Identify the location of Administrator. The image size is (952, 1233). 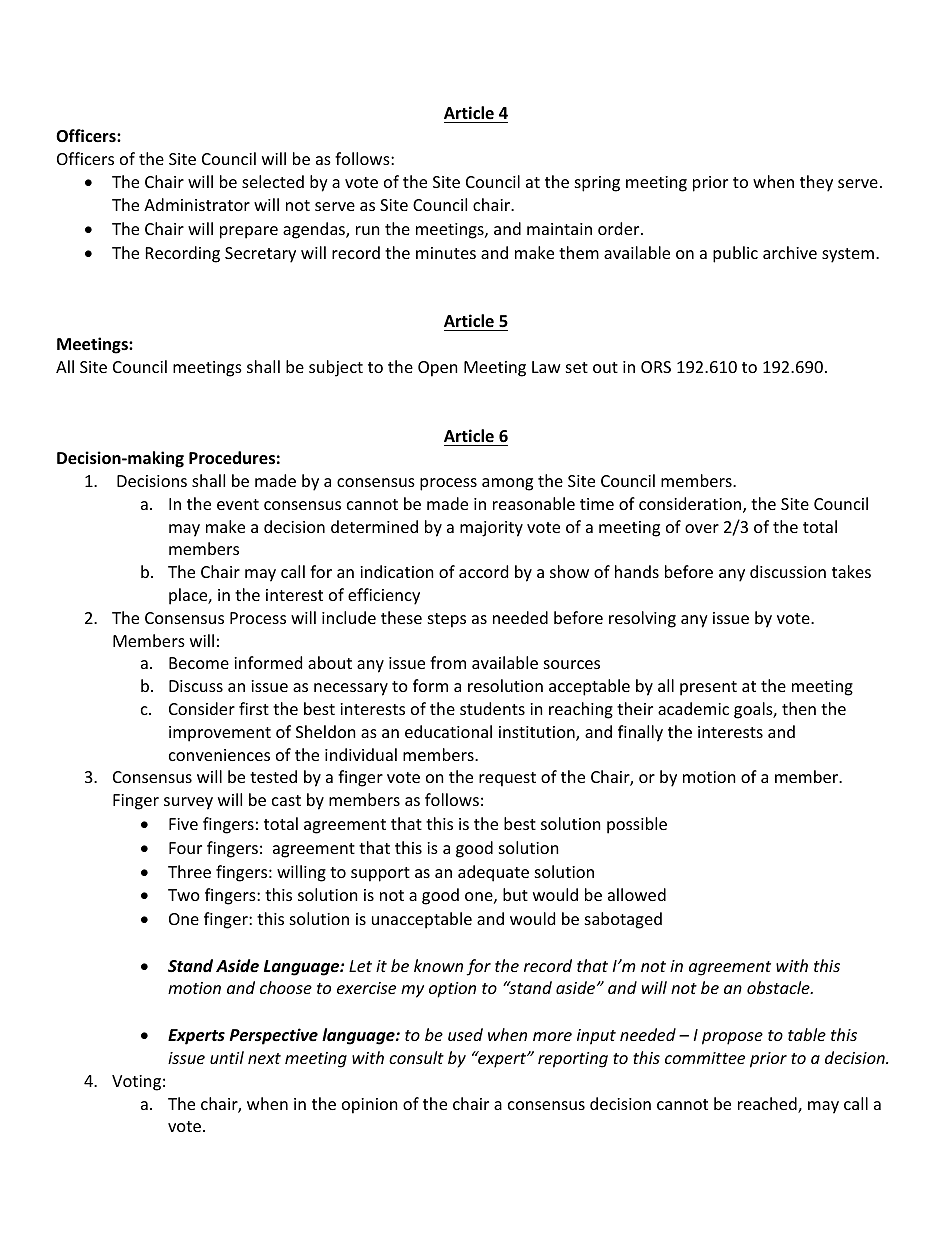
(197, 204).
